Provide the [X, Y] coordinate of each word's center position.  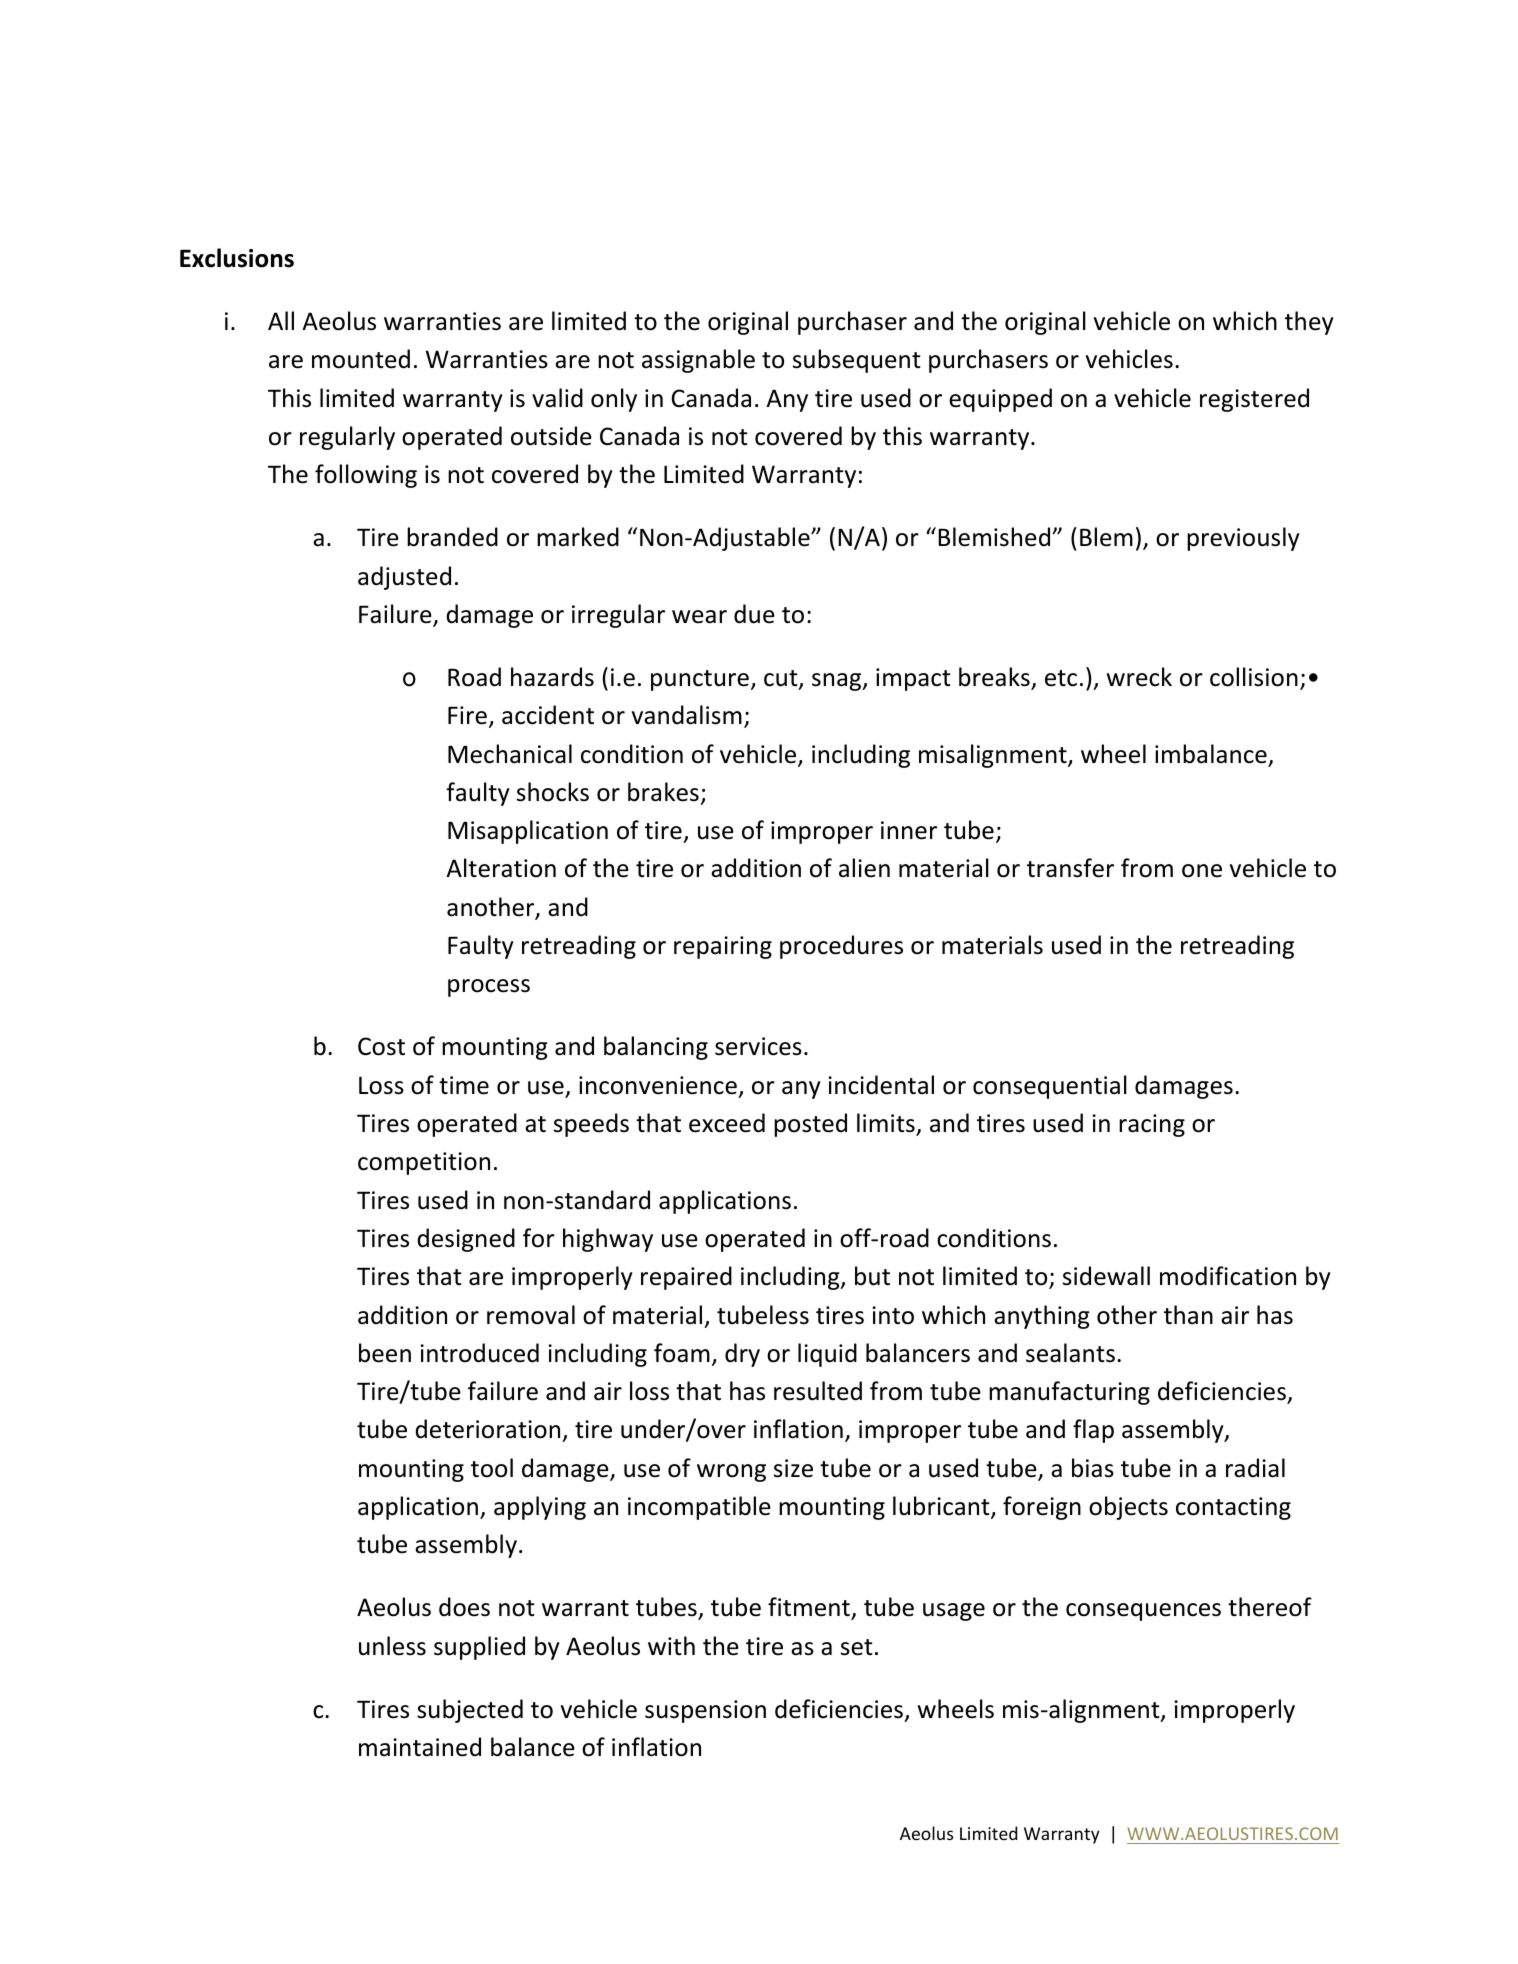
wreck [1139, 677]
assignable [698, 361]
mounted [361, 359]
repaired [686, 1278]
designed [466, 1240]
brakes [663, 792]
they [1309, 323]
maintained [420, 1747]
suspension [705, 1711]
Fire [467, 715]
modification [1228, 1276]
